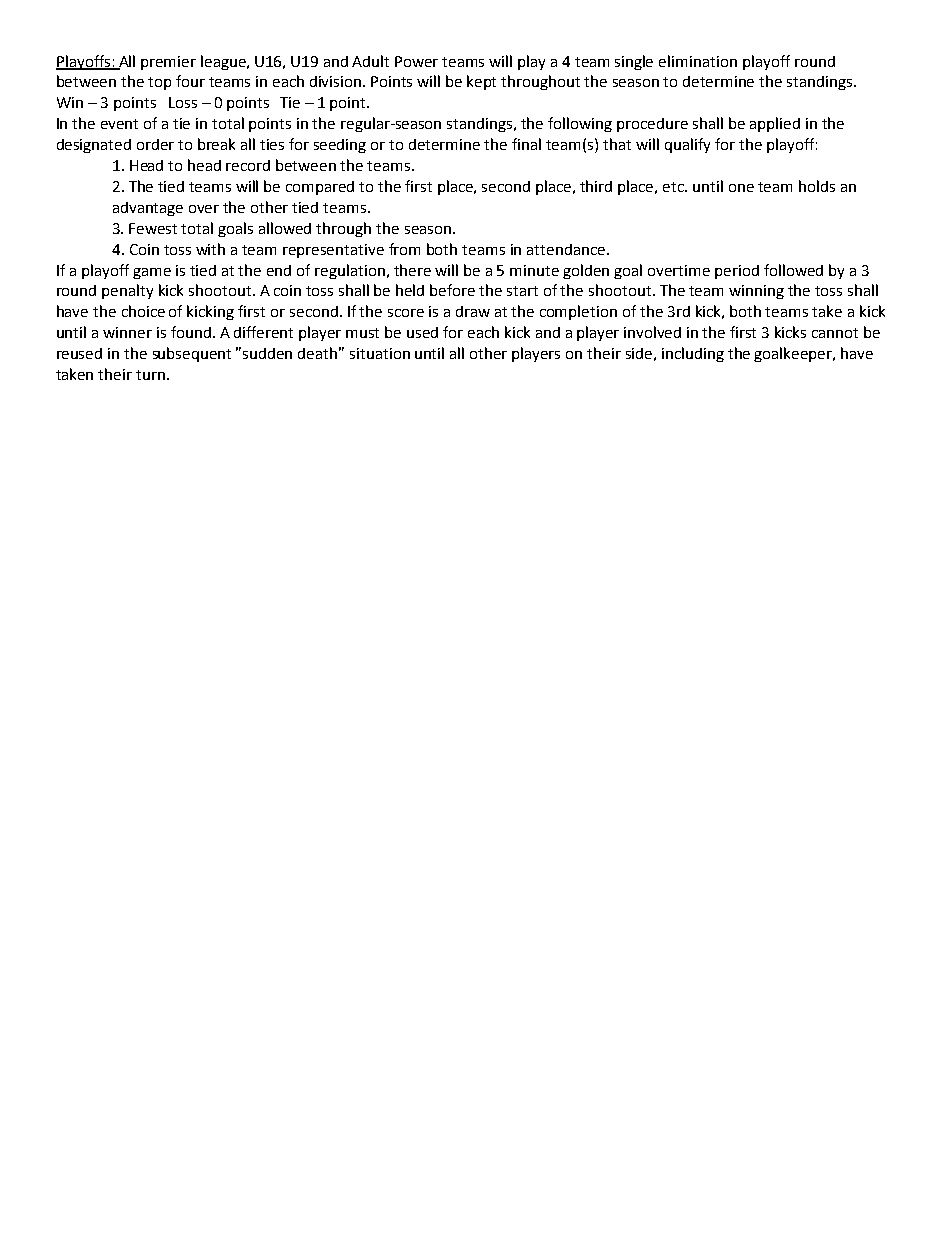  I want to click on applied, so click(775, 124).
